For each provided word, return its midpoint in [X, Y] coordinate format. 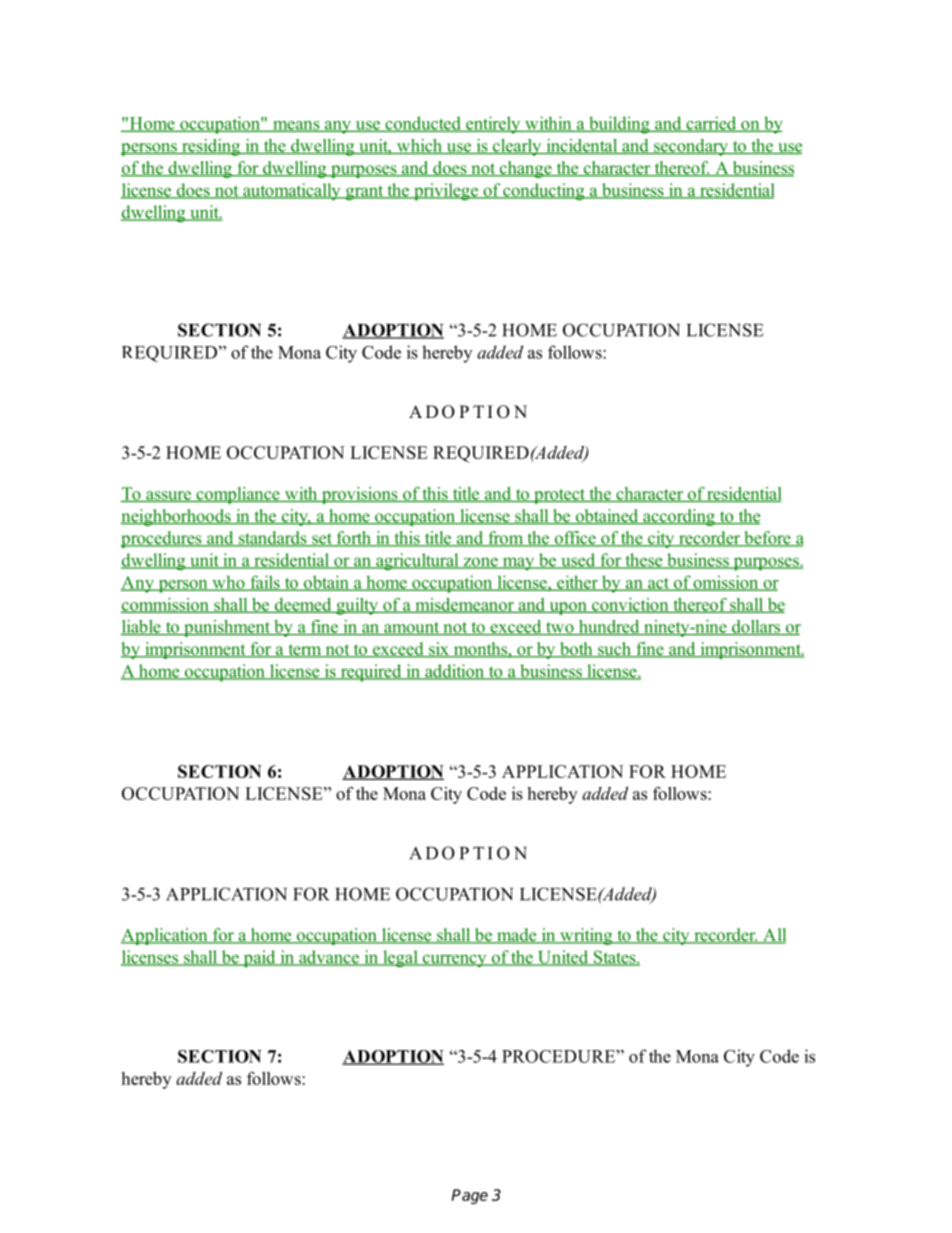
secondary [691, 147]
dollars [756, 627]
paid [259, 959]
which [419, 146]
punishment [227, 628]
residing [211, 147]
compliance [238, 495]
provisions [359, 495]
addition [455, 672]
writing [586, 936]
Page [469, 1196]
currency [454, 960]
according [679, 517]
